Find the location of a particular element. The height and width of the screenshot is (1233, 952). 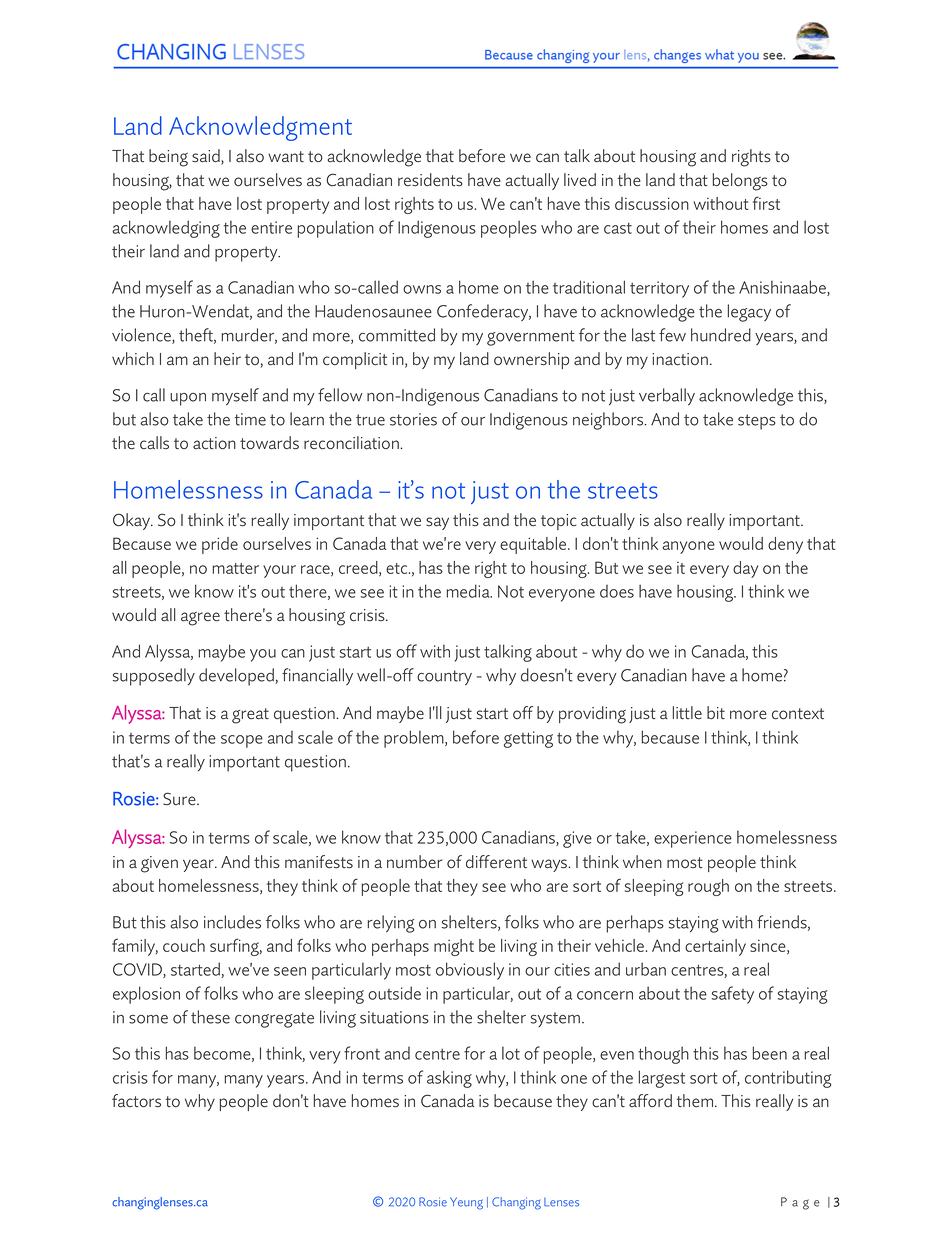

factors is located at coordinates (136, 1101).
